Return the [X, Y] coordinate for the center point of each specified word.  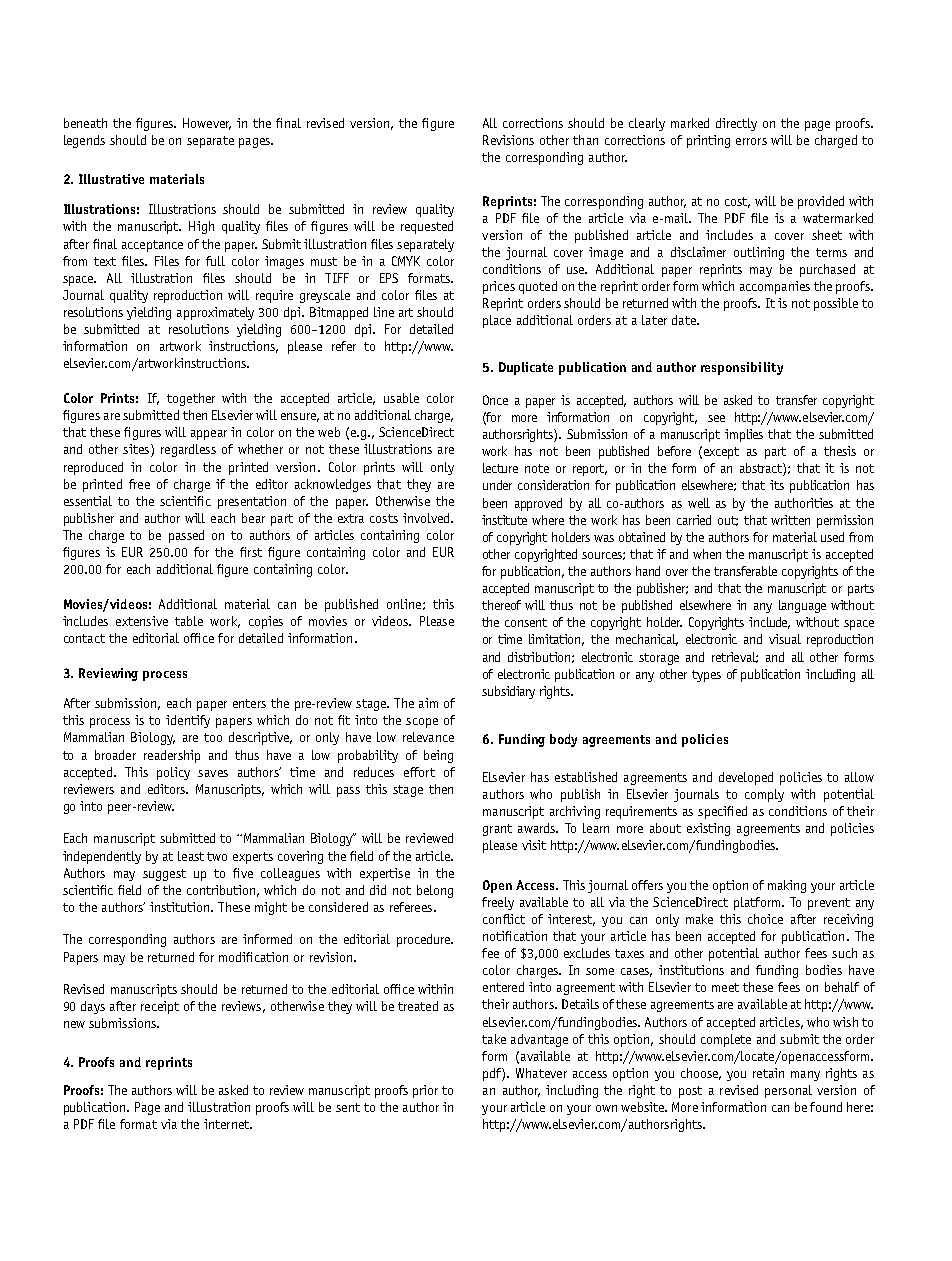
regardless [188, 450]
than [585, 140]
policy [173, 773]
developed [746, 778]
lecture [500, 468]
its [777, 485]
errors [751, 141]
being [438, 756]
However [207, 124]
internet [227, 1124]
